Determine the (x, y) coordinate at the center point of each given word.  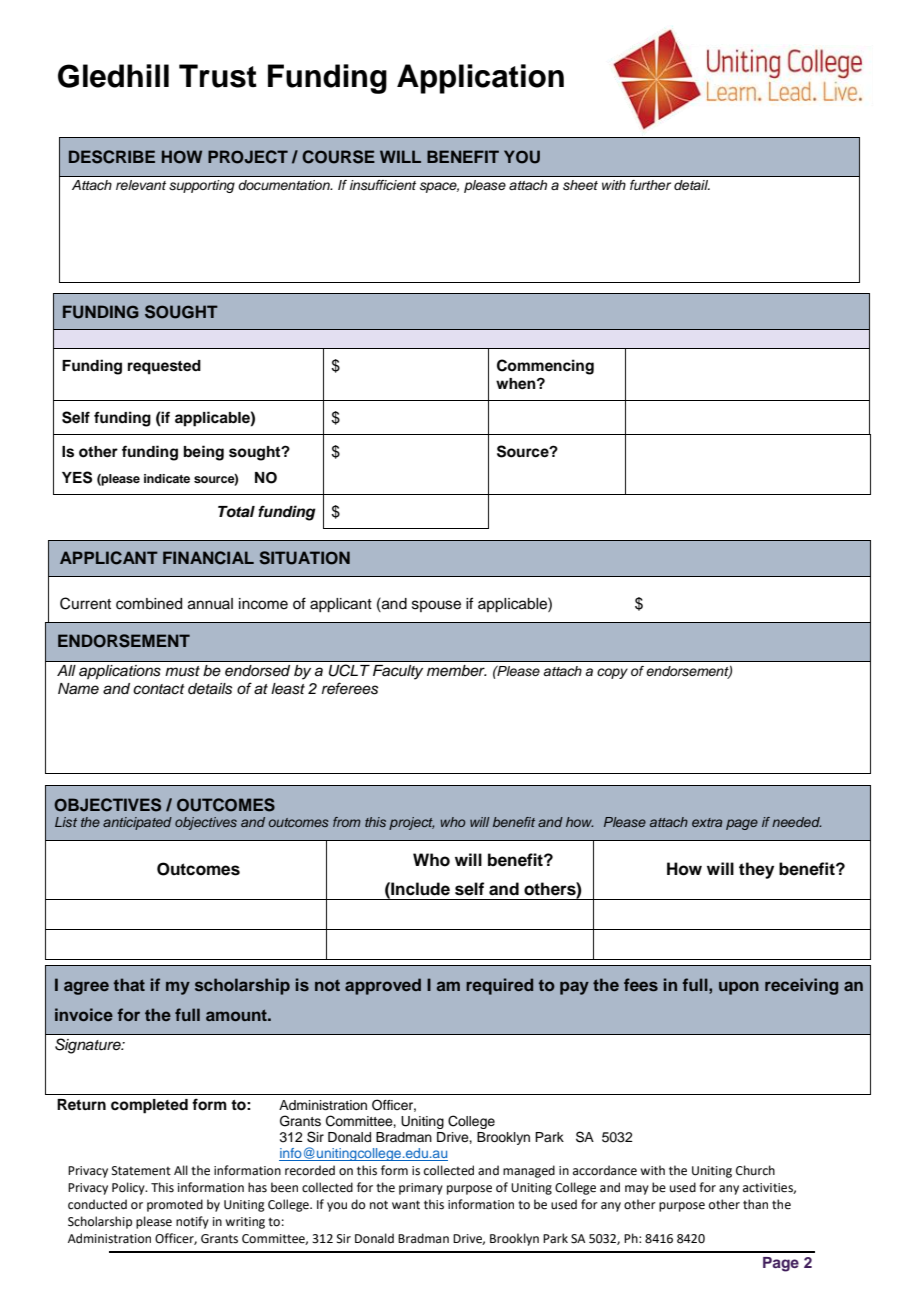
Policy (129, 1188)
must (182, 671)
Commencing (545, 367)
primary (421, 1189)
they (756, 870)
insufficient (383, 185)
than (755, 1204)
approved (383, 986)
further (650, 185)
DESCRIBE (112, 157)
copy (612, 673)
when (517, 384)
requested (164, 367)
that (129, 984)
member (457, 671)
